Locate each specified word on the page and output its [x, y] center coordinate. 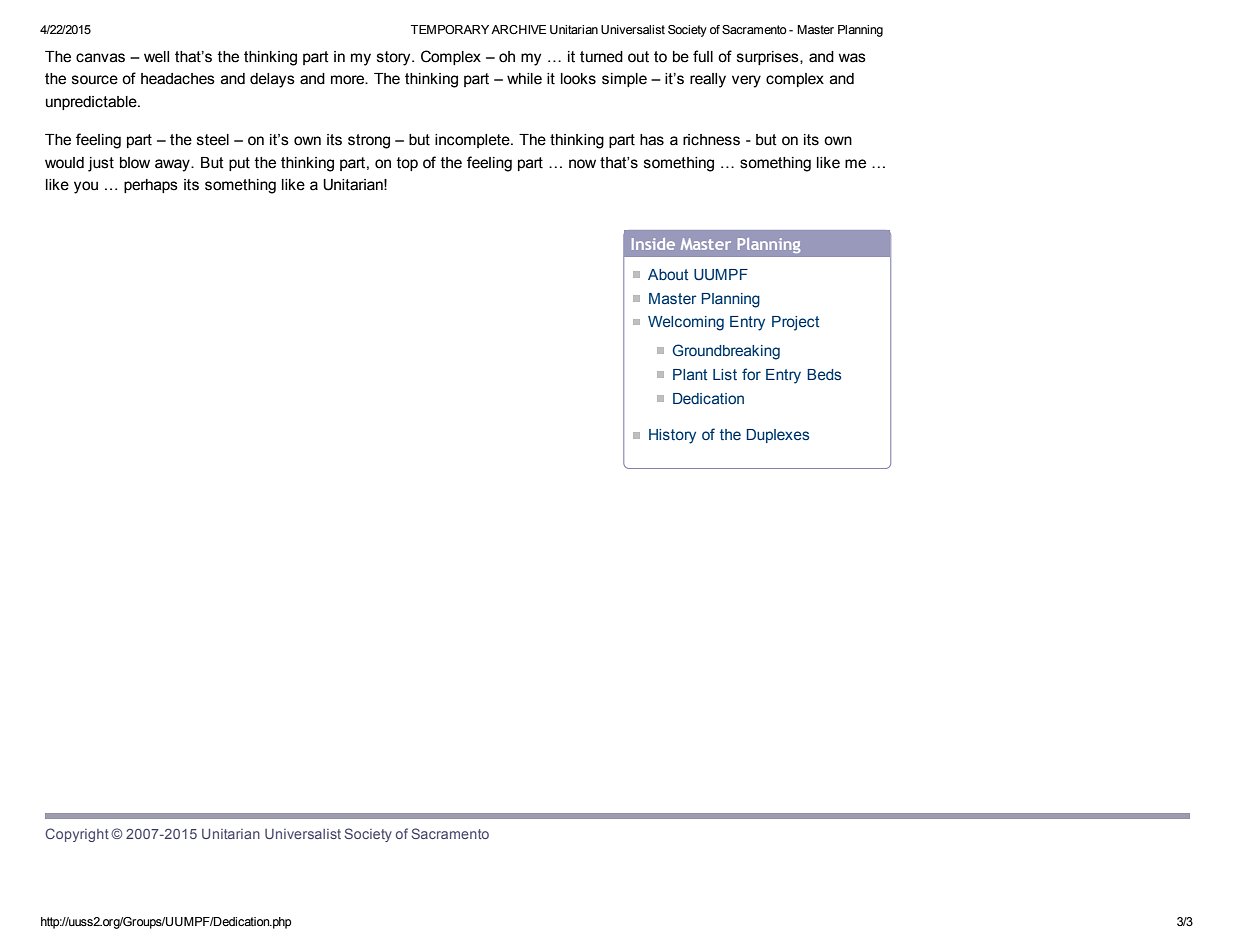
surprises [769, 58]
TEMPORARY [450, 29]
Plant [690, 374]
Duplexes [778, 436]
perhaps [151, 186]
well [156, 57]
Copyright [77, 835]
